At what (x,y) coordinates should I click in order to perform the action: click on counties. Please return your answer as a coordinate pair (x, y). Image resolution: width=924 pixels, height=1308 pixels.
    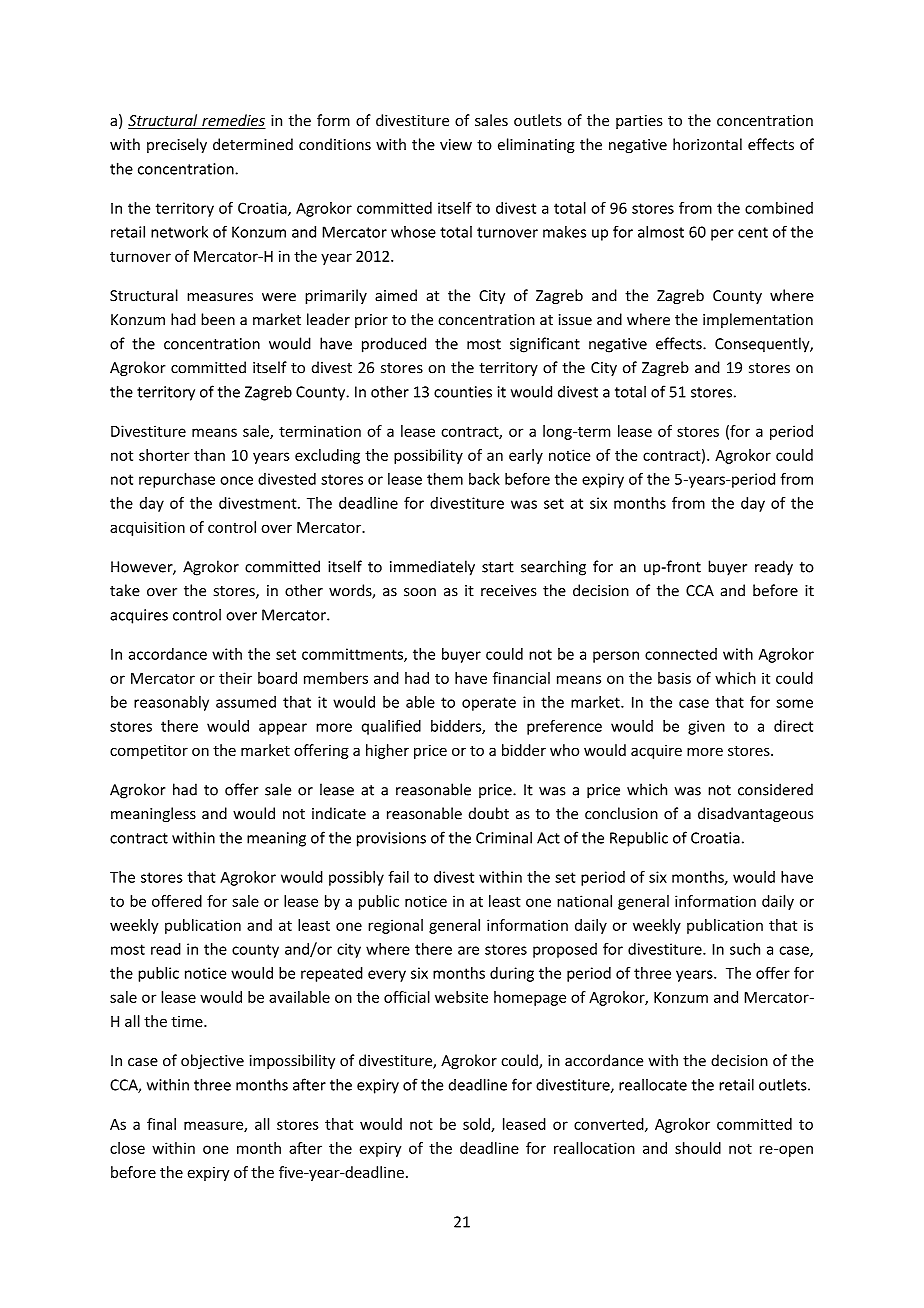
    Looking at the image, I should click on (463, 392).
